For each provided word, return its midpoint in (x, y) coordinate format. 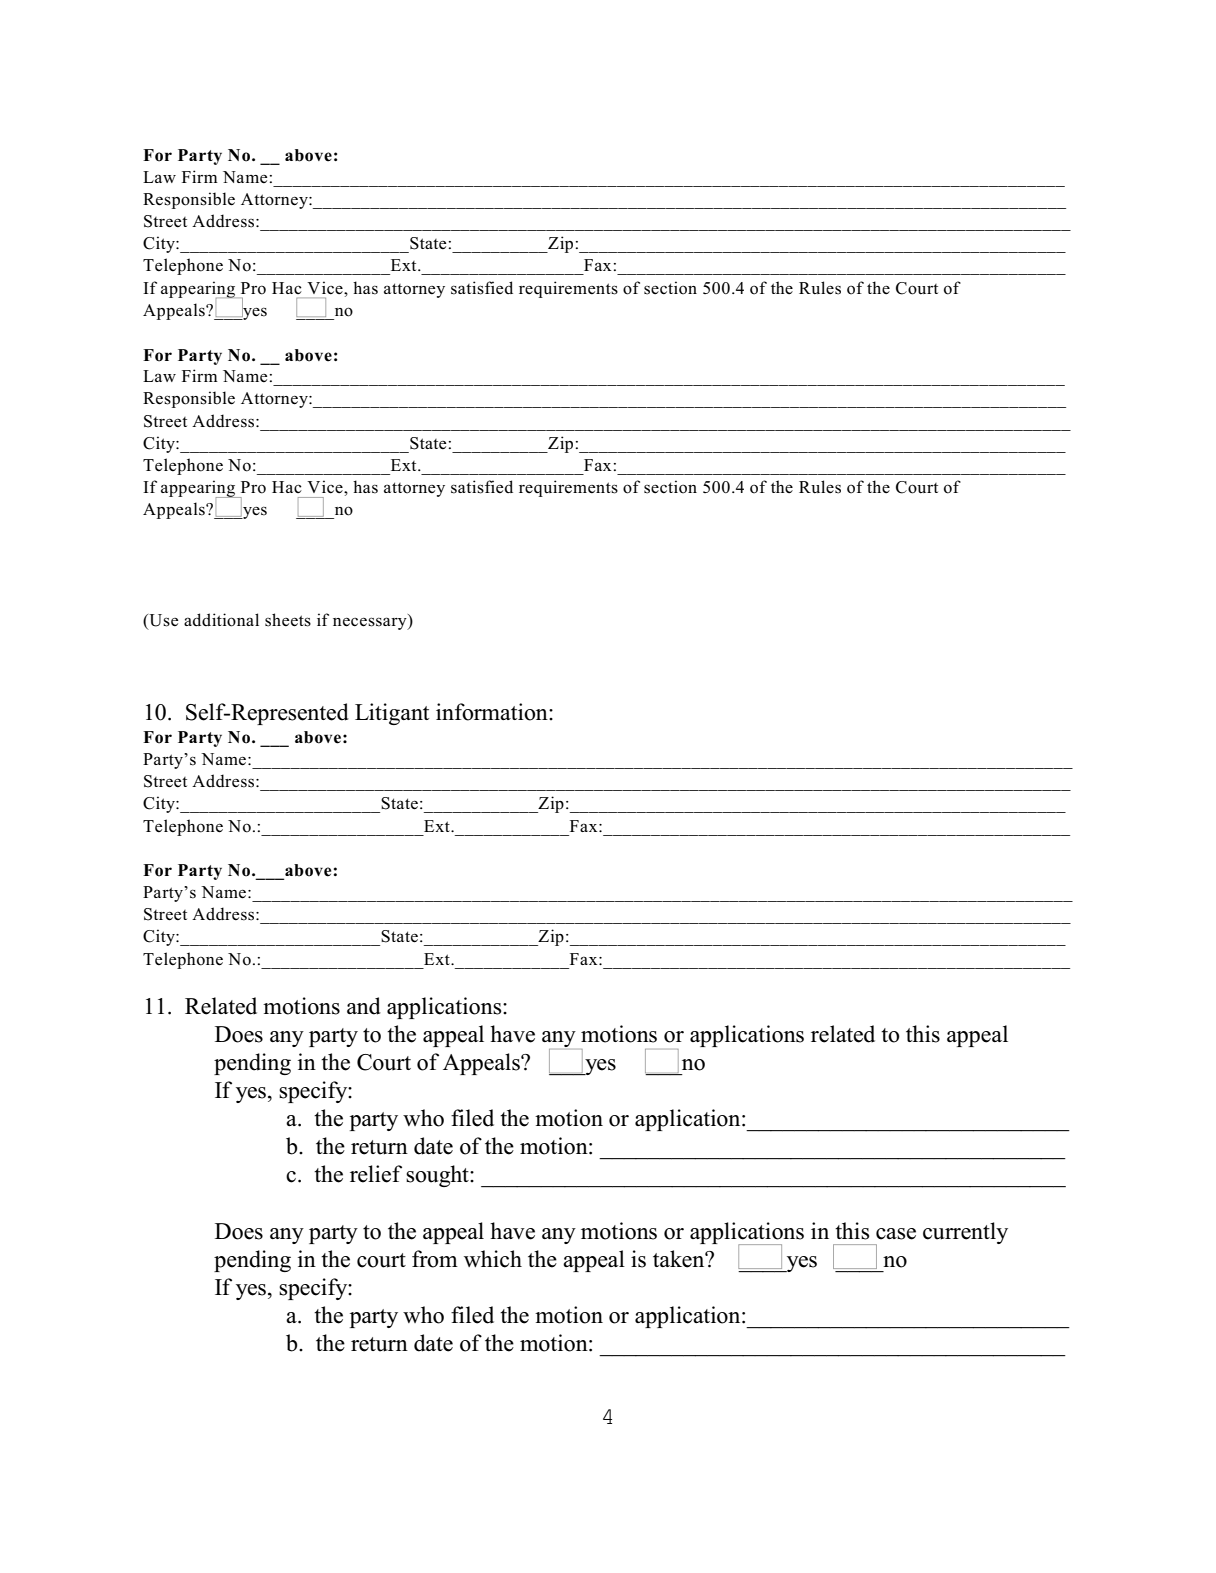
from (435, 1259)
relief (376, 1174)
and (364, 1006)
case (896, 1234)
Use (162, 621)
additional (221, 620)
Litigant (392, 714)
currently (965, 1233)
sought (438, 1176)
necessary (371, 623)
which (493, 1259)
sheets (288, 620)
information (493, 712)
